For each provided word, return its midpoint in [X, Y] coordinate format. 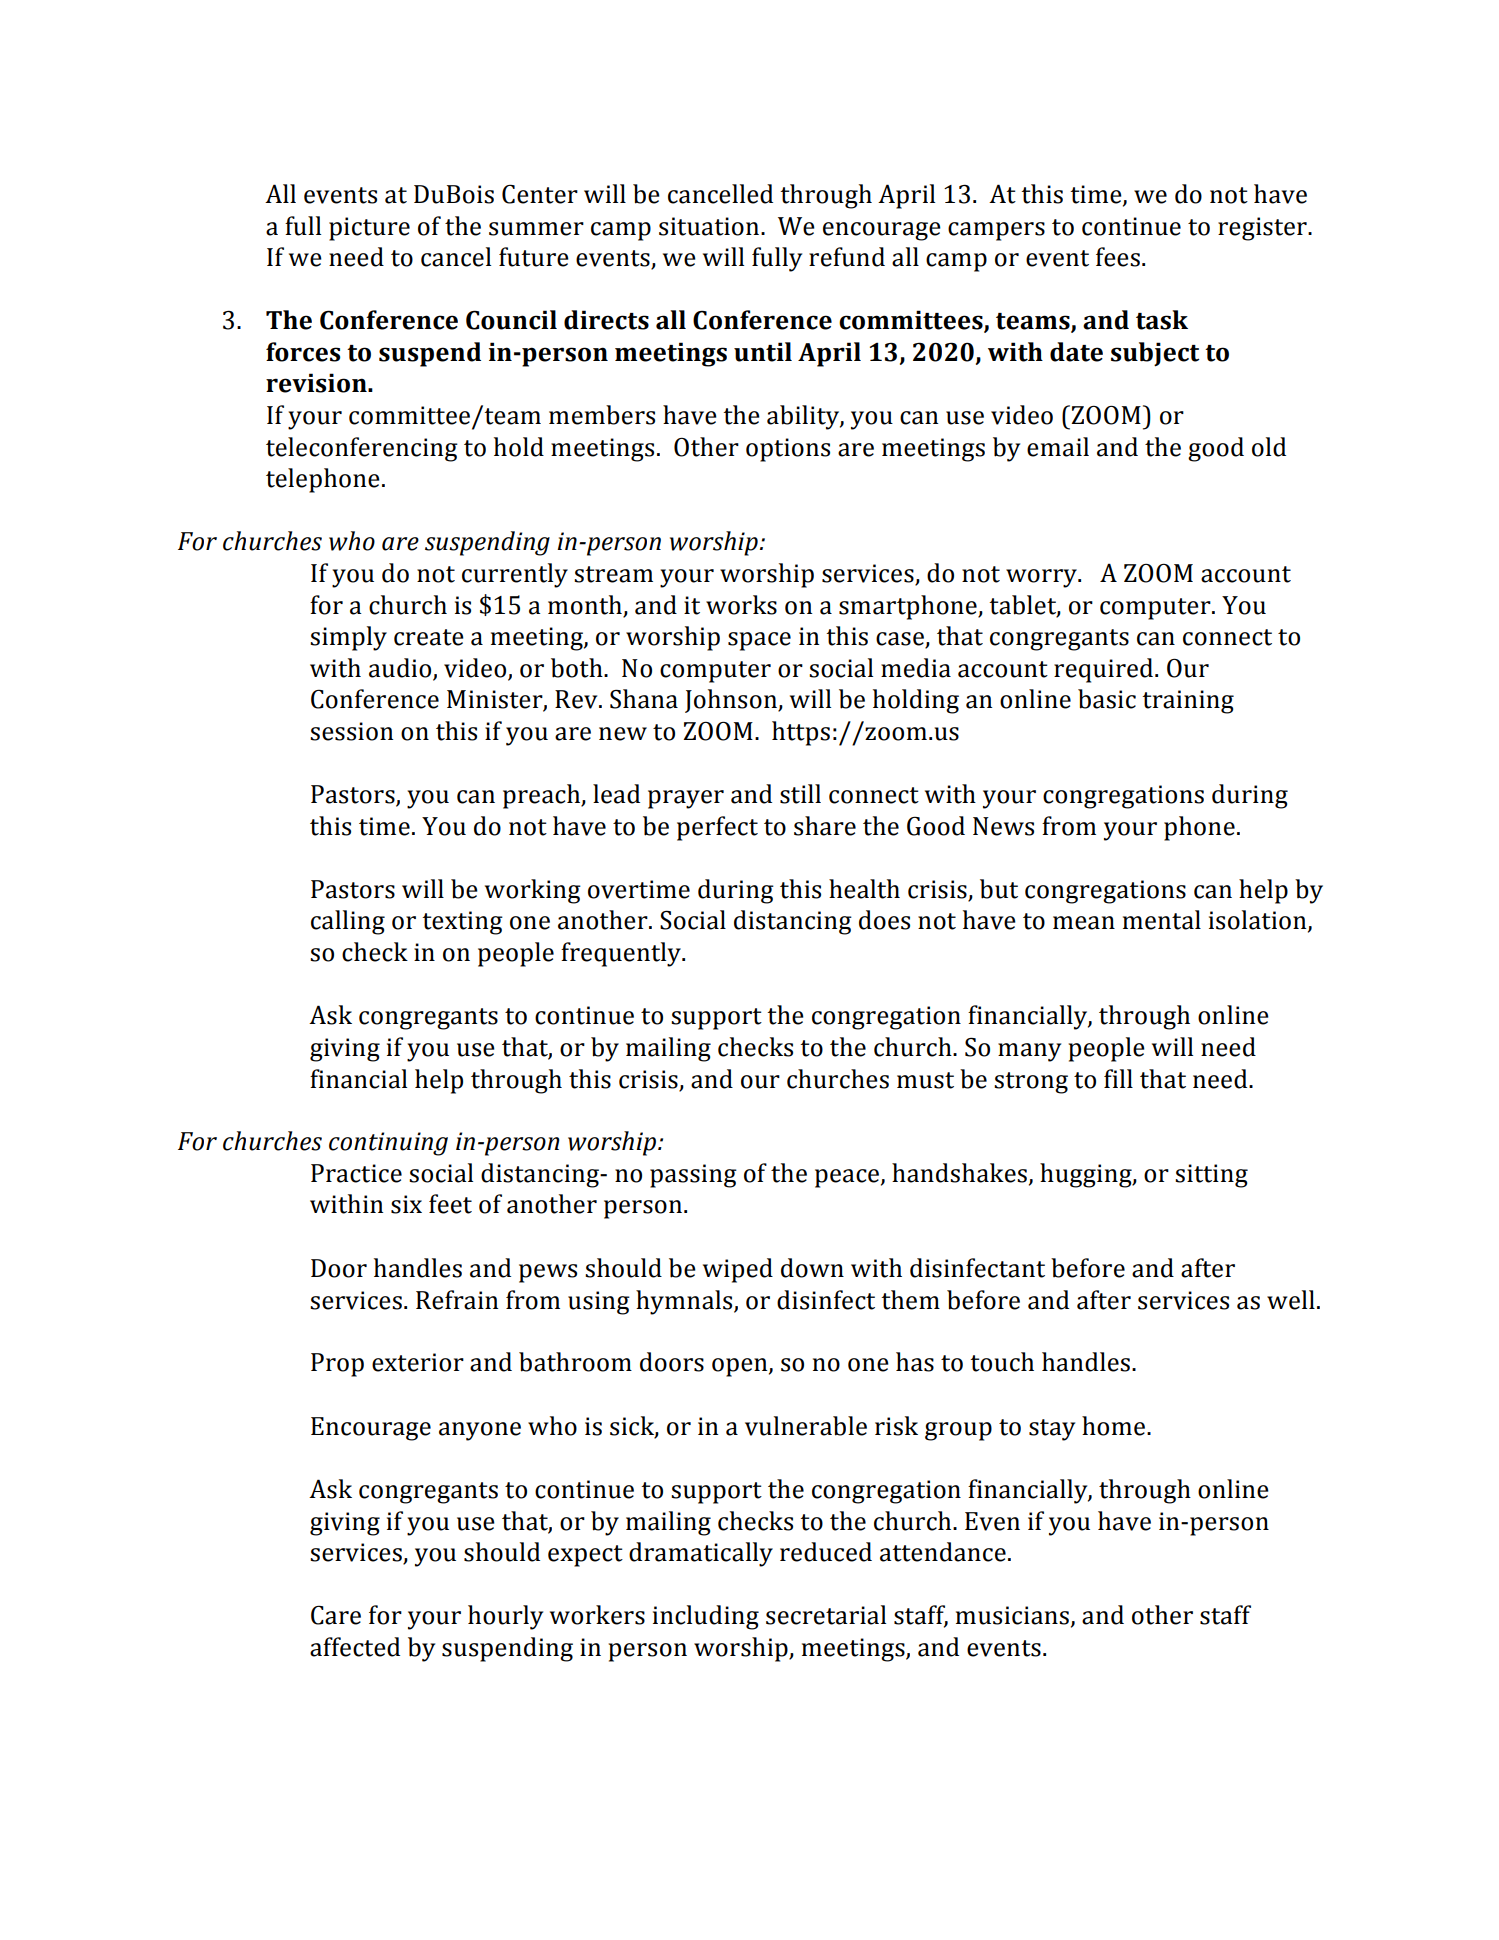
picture [369, 229]
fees [1118, 257]
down [812, 1268]
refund [847, 257]
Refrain [457, 1300]
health [864, 889]
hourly [505, 1617]
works [741, 605]
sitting [1211, 1176]
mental [1162, 920]
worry [1042, 578]
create [429, 637]
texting [462, 923]
